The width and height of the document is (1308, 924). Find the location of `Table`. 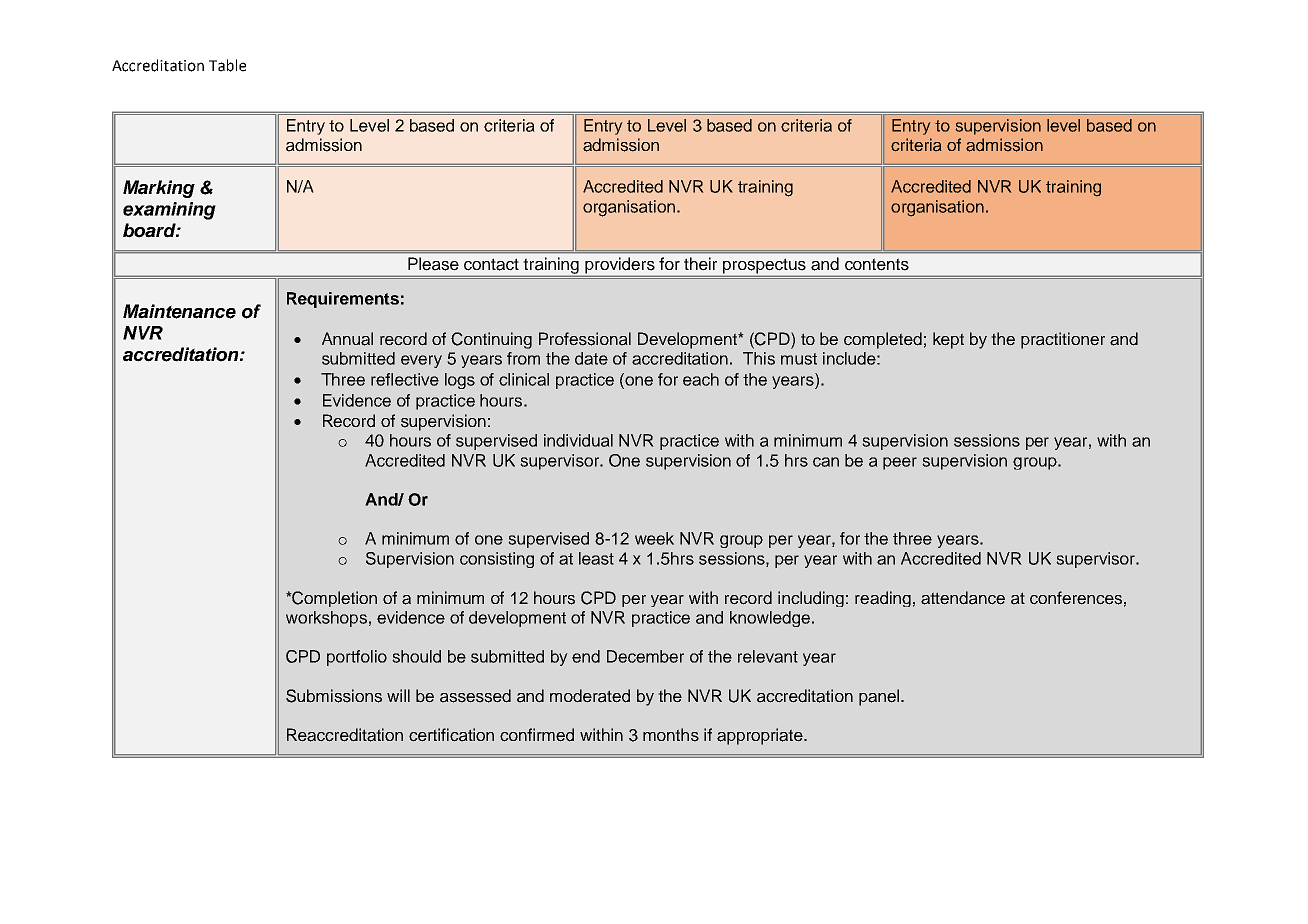

Table is located at coordinates (227, 65).
